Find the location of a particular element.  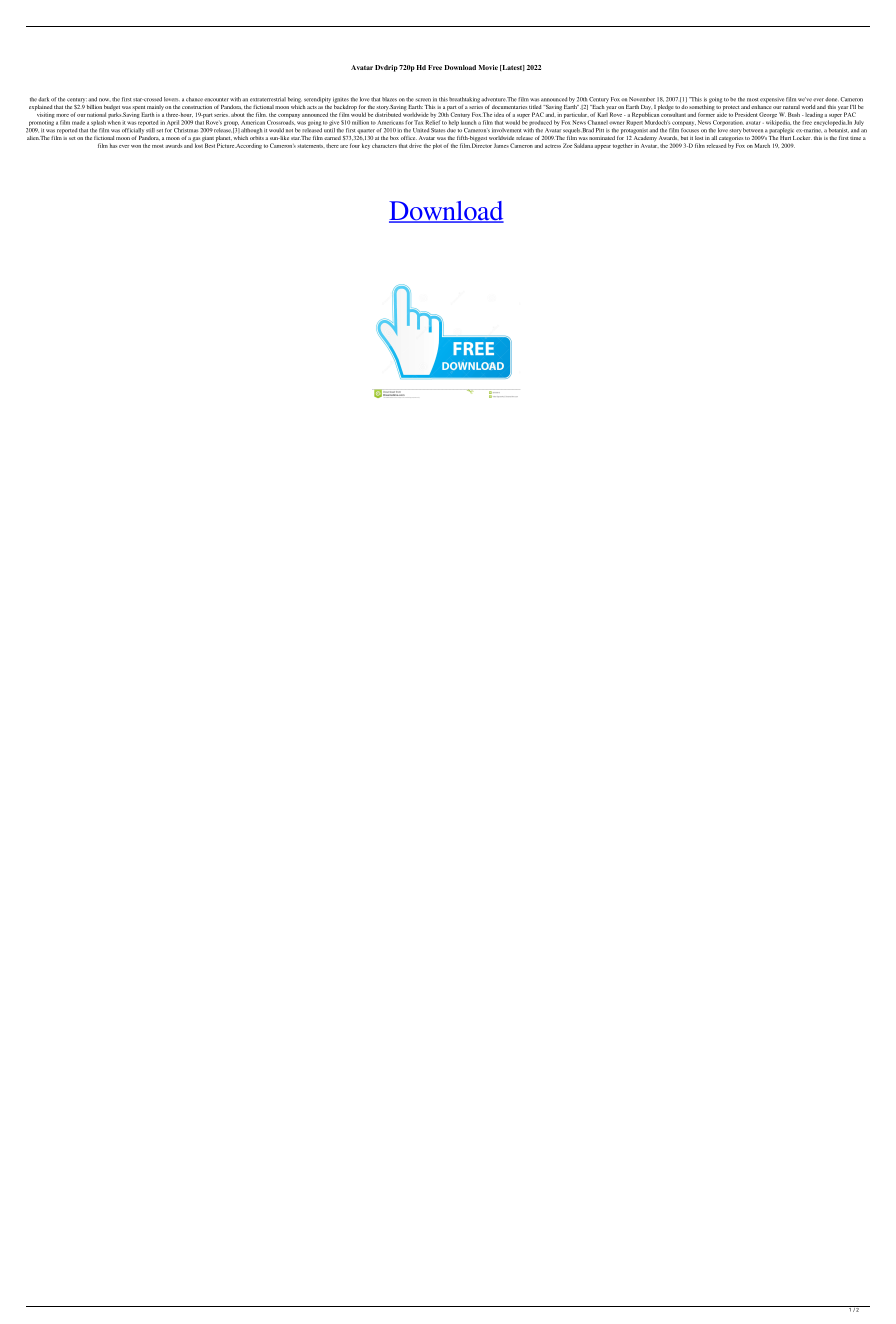

plot is located at coordinates (437, 146).
